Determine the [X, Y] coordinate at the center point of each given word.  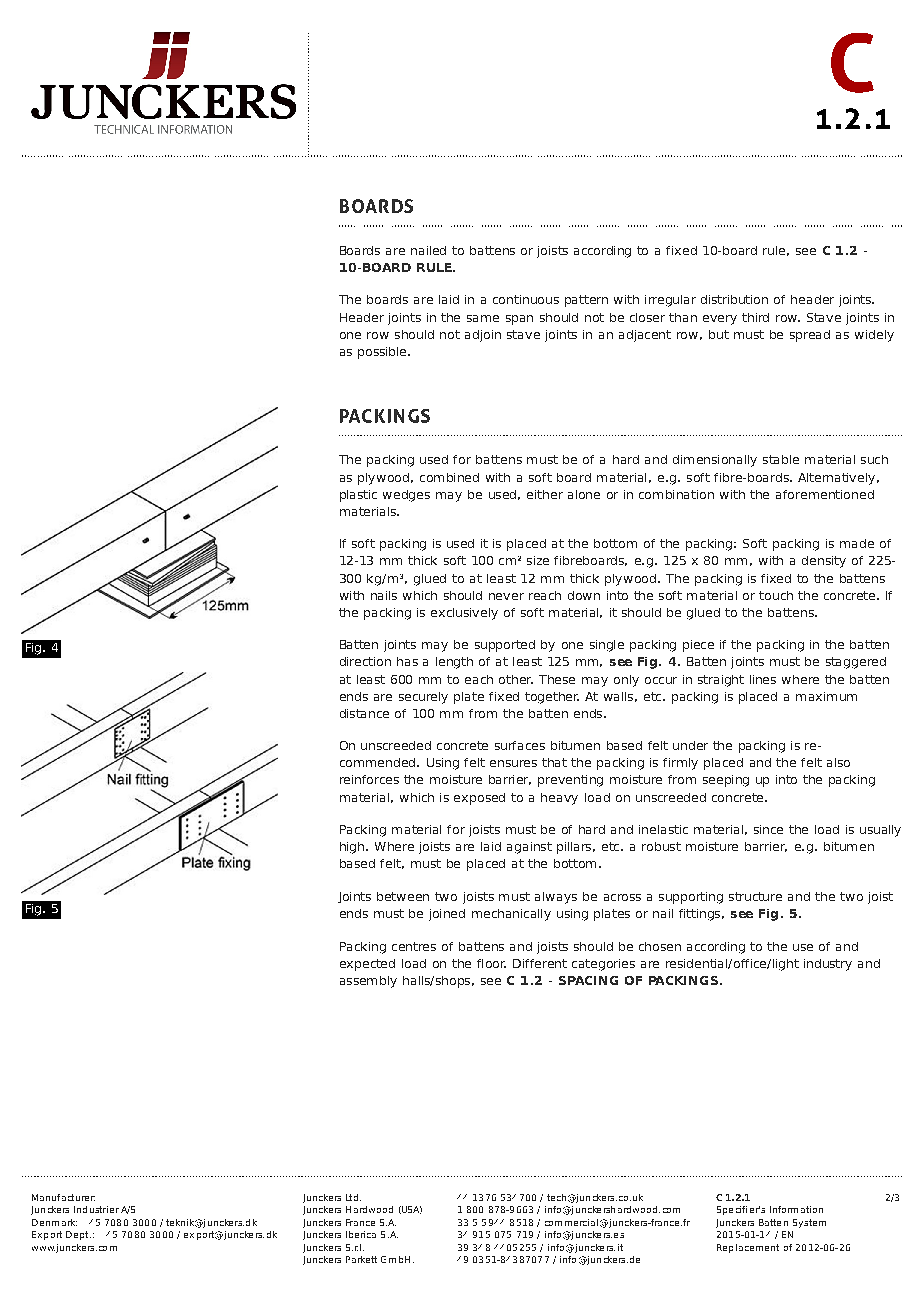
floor [491, 963]
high [352, 848]
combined [449, 477]
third [755, 317]
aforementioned [825, 494]
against [529, 848]
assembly [368, 982]
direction [365, 661]
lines [763, 679]
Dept [78, 1235]
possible [383, 353]
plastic [358, 496]
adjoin [483, 336]
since [768, 829]
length [454, 663]
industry [828, 965]
